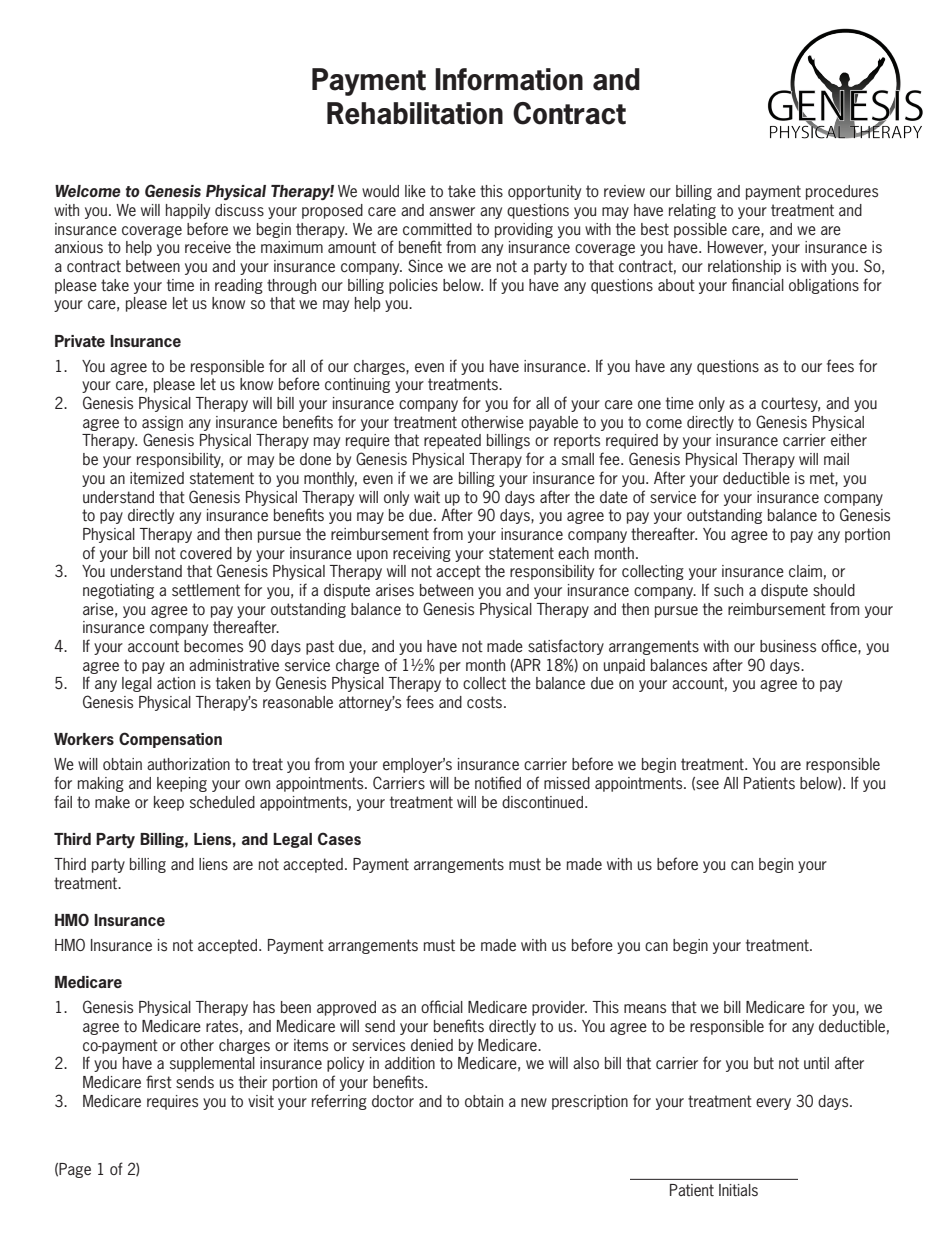 This screenshot has height=1233, width=952. What do you see at coordinates (498, 783) in the screenshot?
I see `notified` at bounding box center [498, 783].
